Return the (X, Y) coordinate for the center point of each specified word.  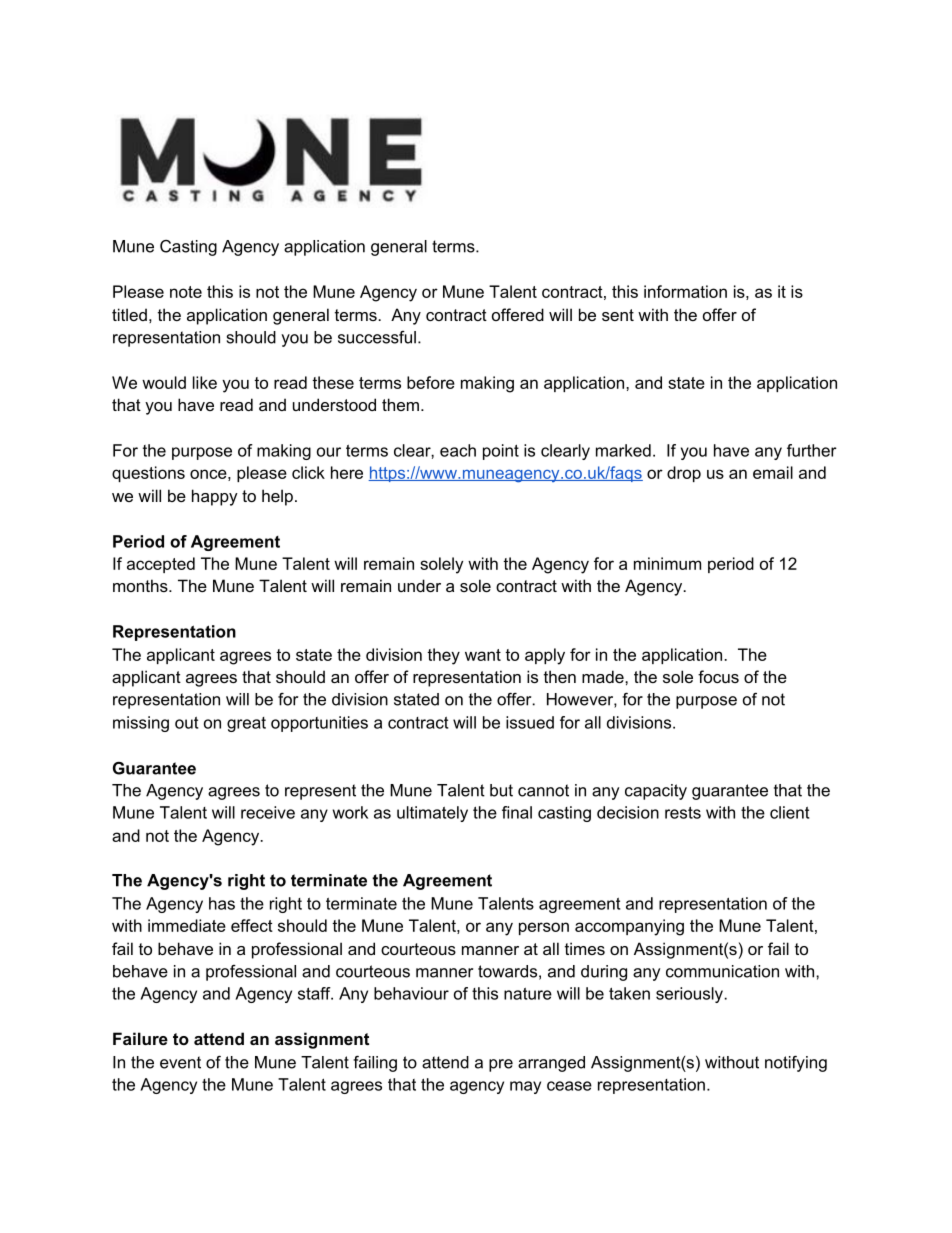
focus (718, 676)
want (483, 655)
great (246, 724)
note (186, 292)
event (180, 1062)
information (685, 291)
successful (377, 337)
